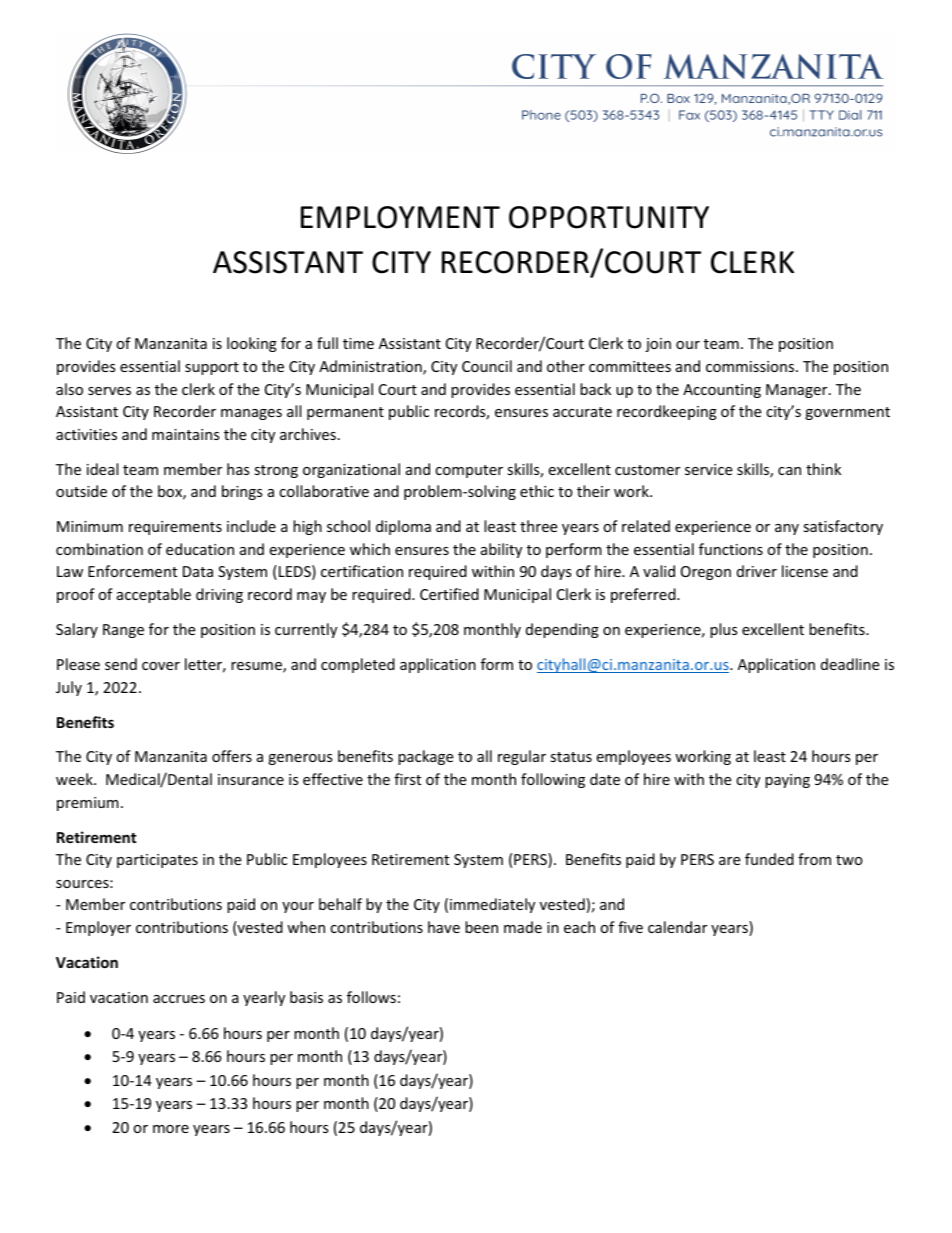  I want to click on looking, so click(252, 344).
